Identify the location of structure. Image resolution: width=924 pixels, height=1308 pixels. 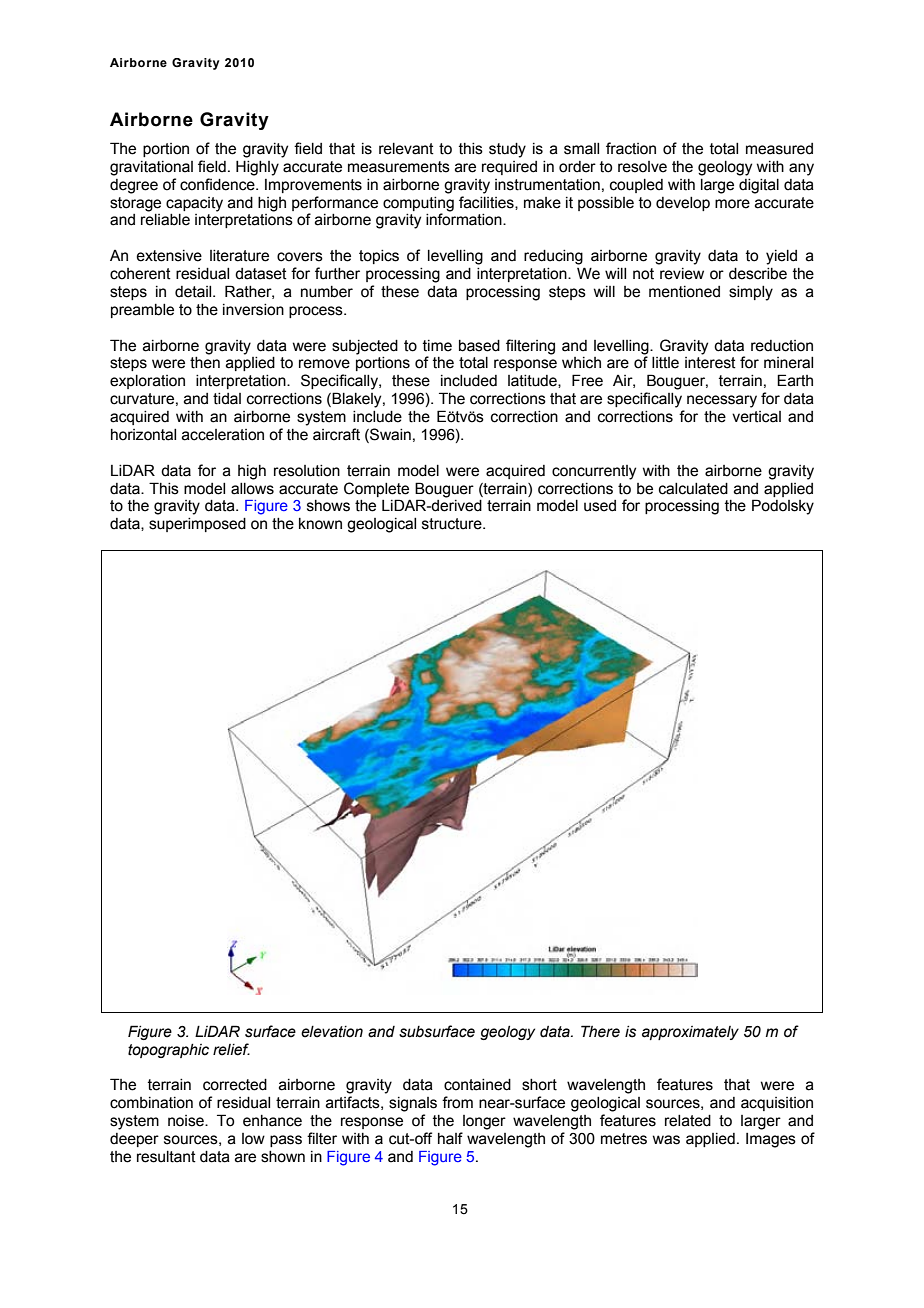
(453, 524).
